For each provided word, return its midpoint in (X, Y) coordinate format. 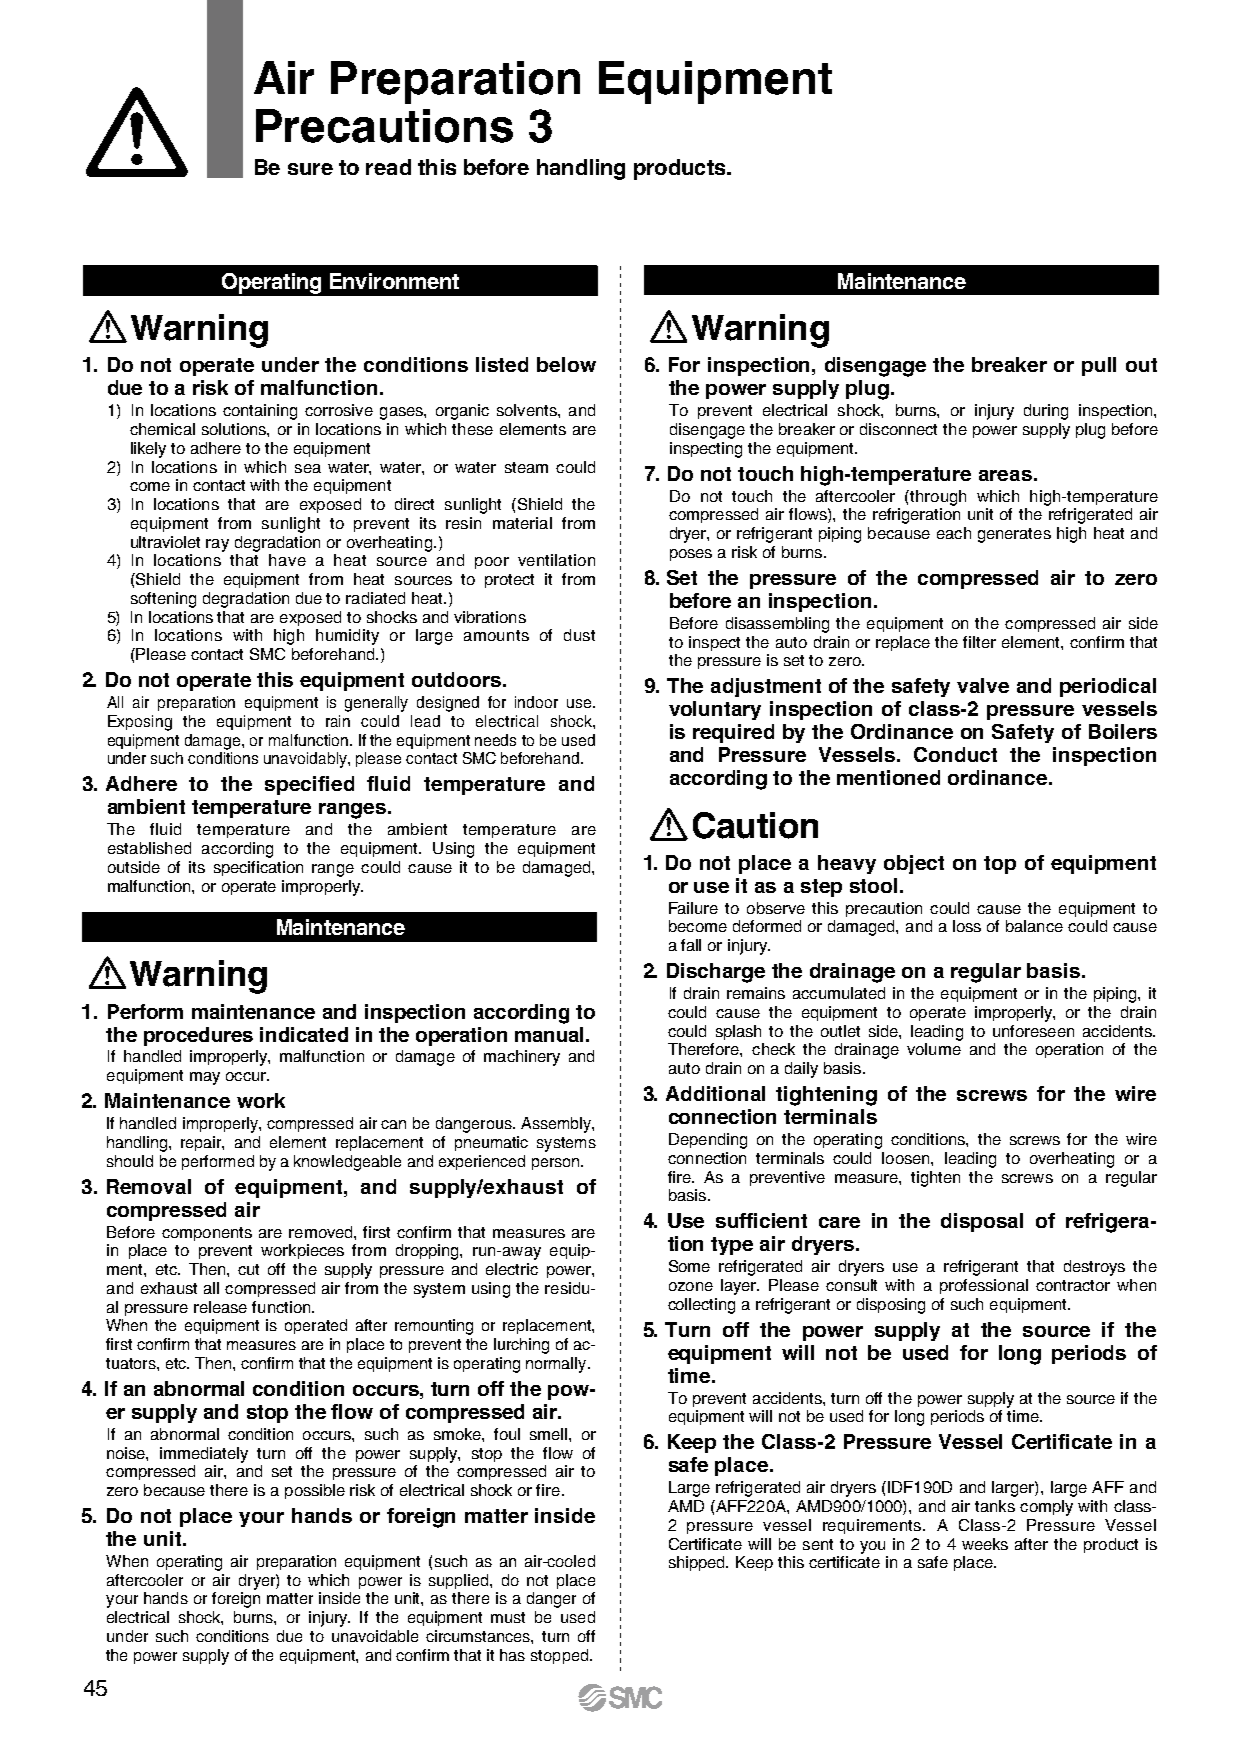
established (149, 848)
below (566, 364)
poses (691, 555)
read (388, 167)
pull (1099, 366)
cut (248, 1269)
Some (689, 1266)
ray (217, 545)
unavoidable (375, 1636)
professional (984, 1286)
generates (1014, 535)
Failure (693, 908)
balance (1034, 926)
